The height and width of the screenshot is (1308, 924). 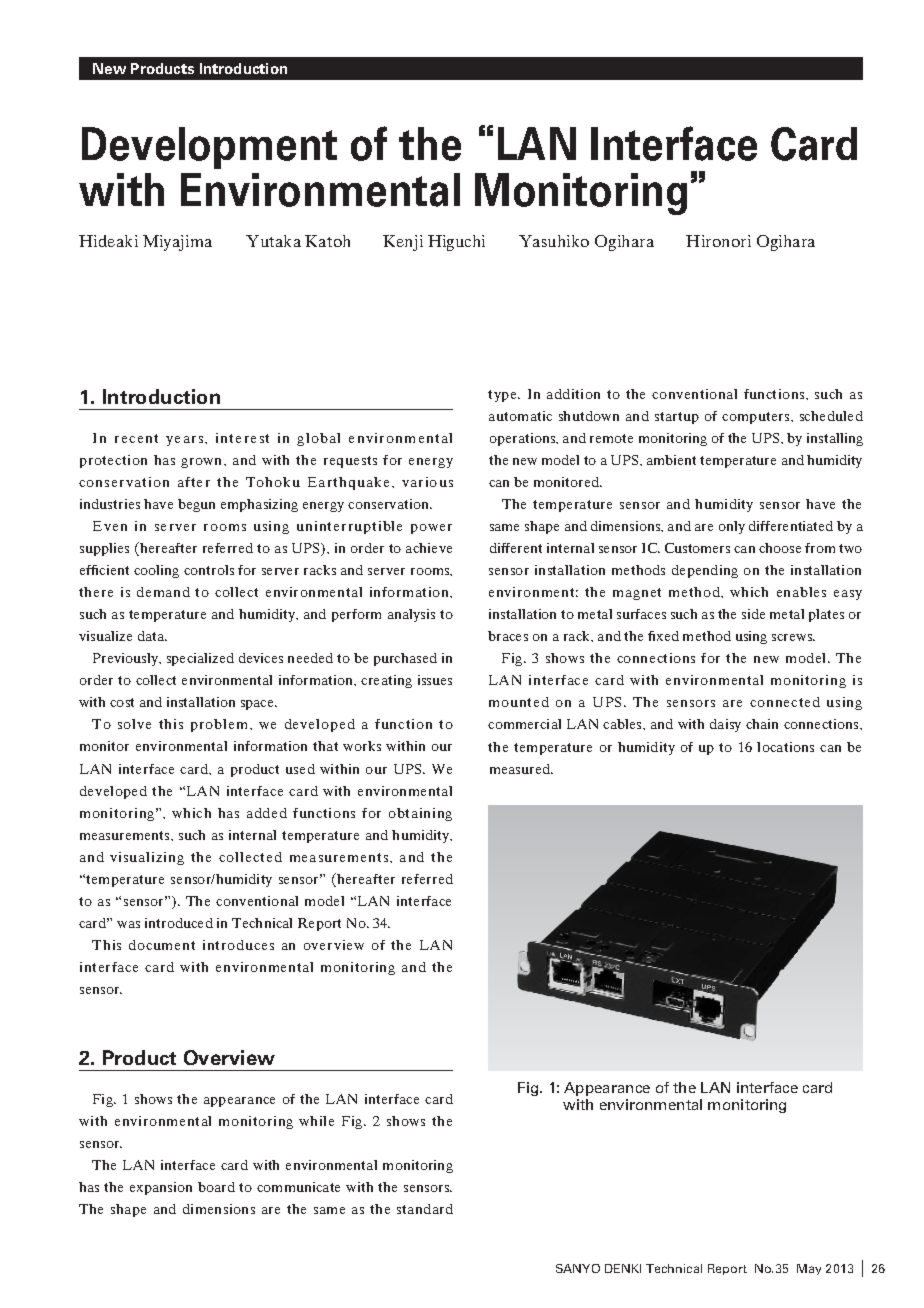 What do you see at coordinates (809, 1269) in the screenshot?
I see `May` at bounding box center [809, 1269].
